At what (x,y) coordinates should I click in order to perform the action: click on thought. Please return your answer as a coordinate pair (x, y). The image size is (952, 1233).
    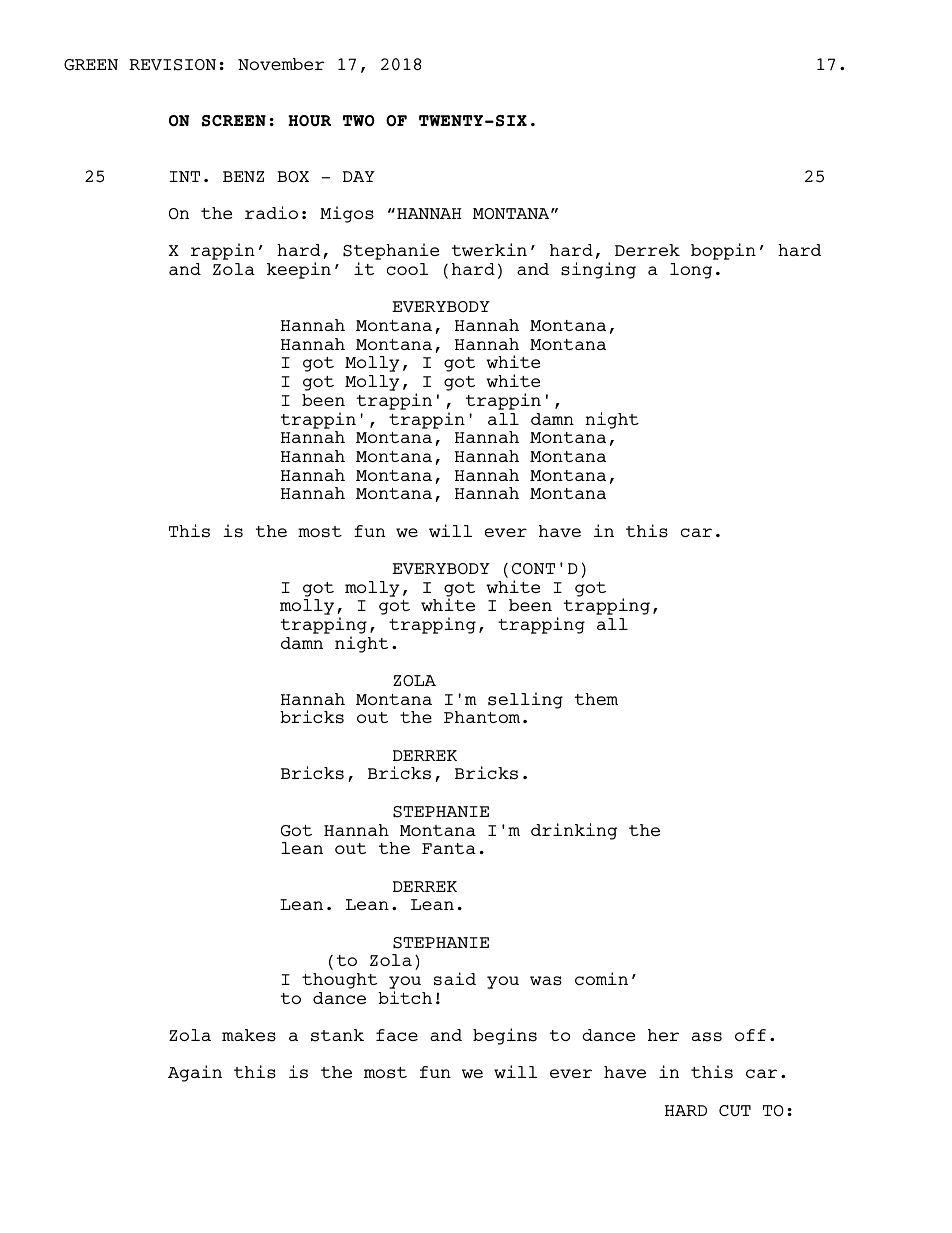
    Looking at the image, I should click on (339, 981).
